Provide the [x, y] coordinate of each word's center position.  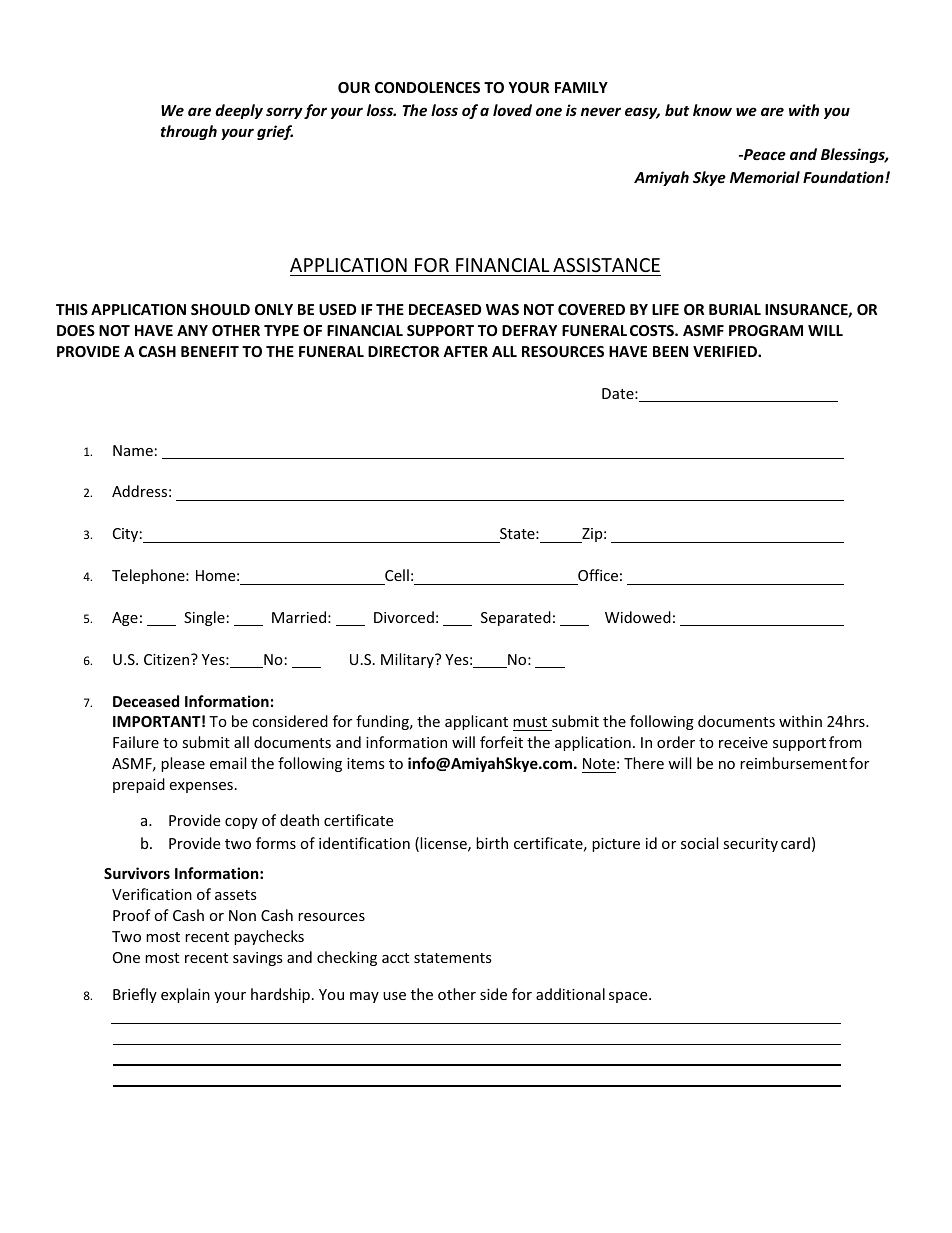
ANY [192, 330]
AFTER [465, 351]
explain [185, 995]
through [189, 132]
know [712, 110]
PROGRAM [766, 330]
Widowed [638, 617]
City [125, 535]
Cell [397, 575]
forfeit [501, 742]
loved [512, 110]
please [183, 764]
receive [743, 742]
